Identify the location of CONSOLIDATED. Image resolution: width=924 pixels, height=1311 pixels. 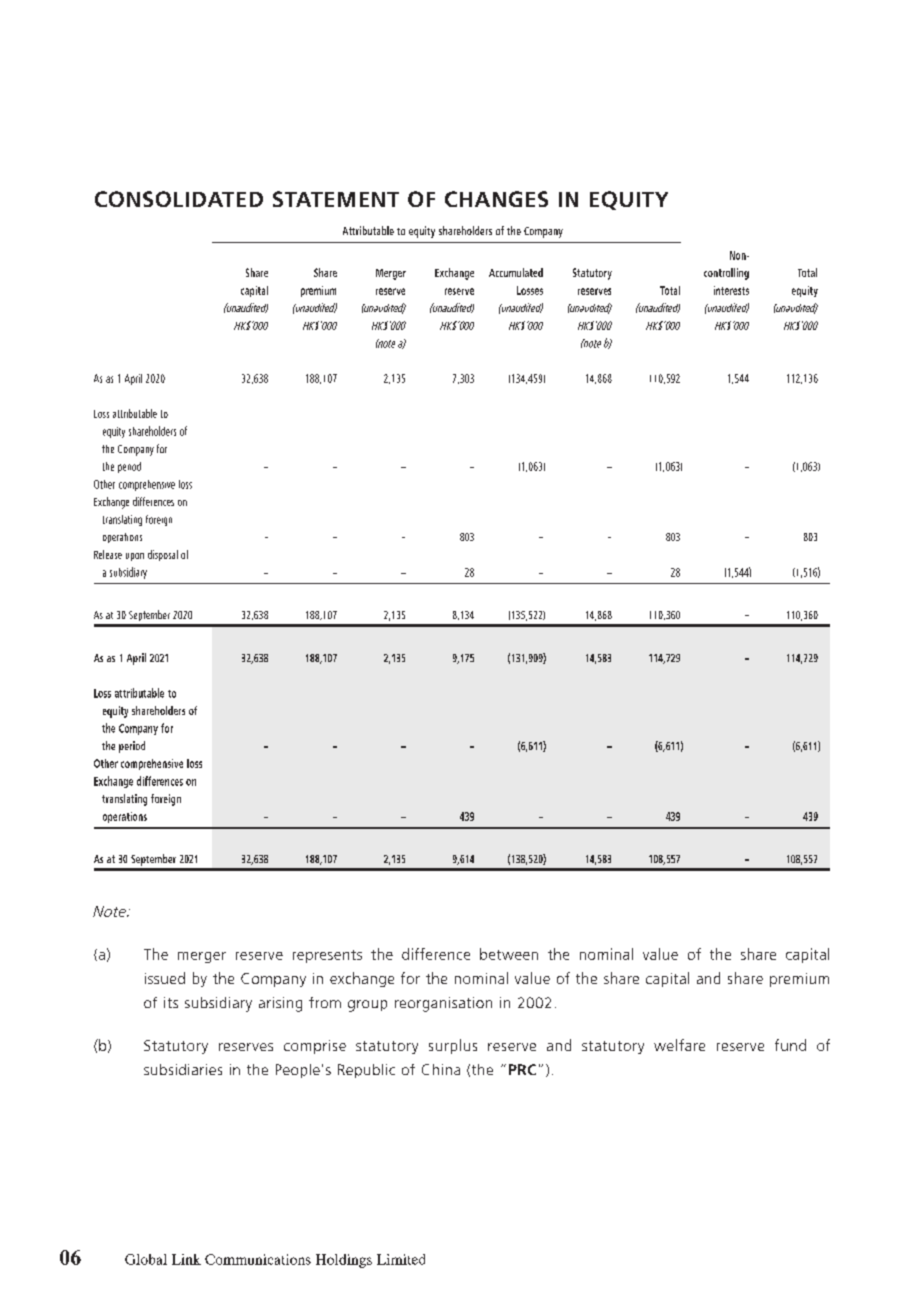
(179, 199).
